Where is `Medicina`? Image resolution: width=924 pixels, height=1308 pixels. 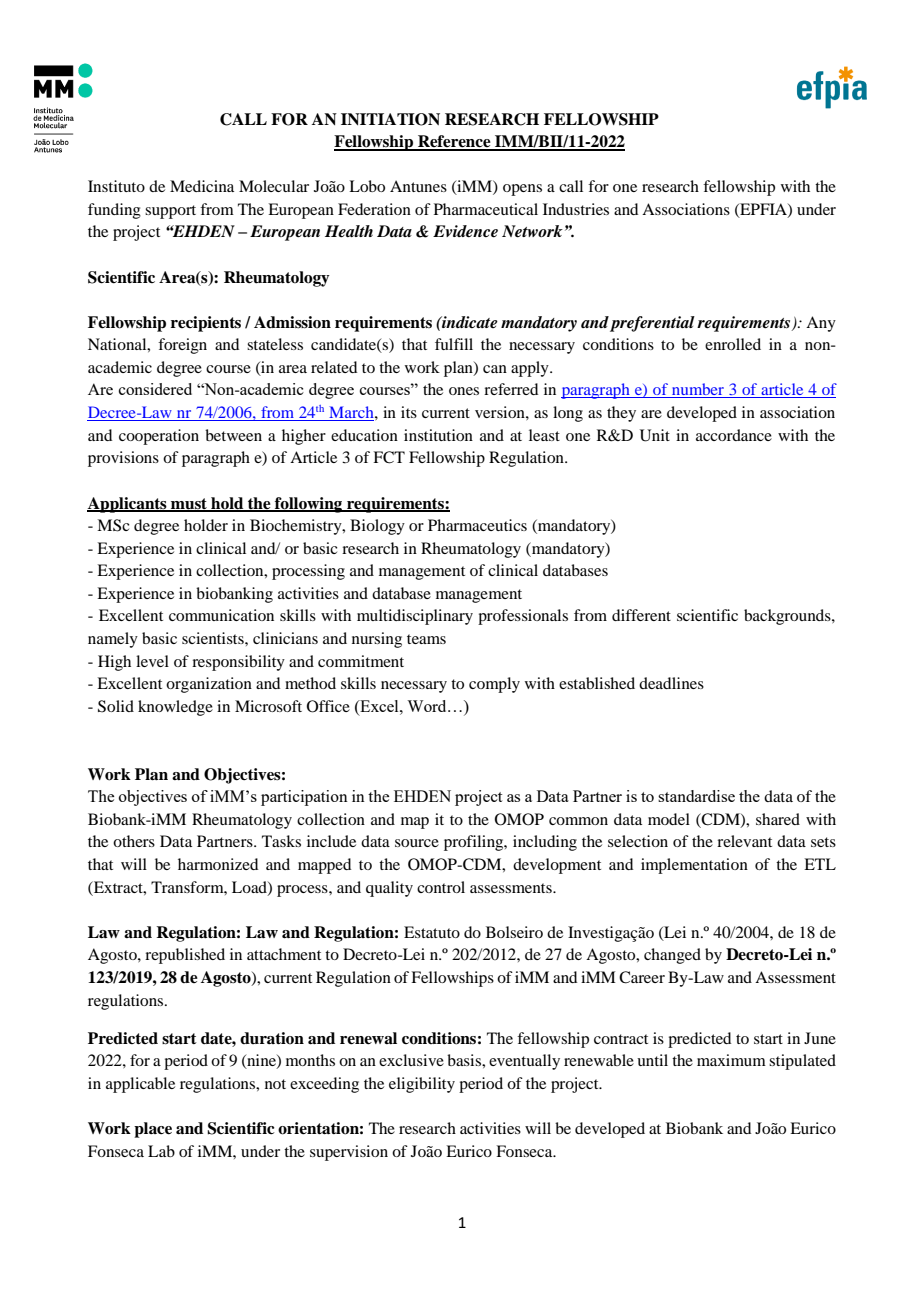
Medicina is located at coordinates (202, 186).
